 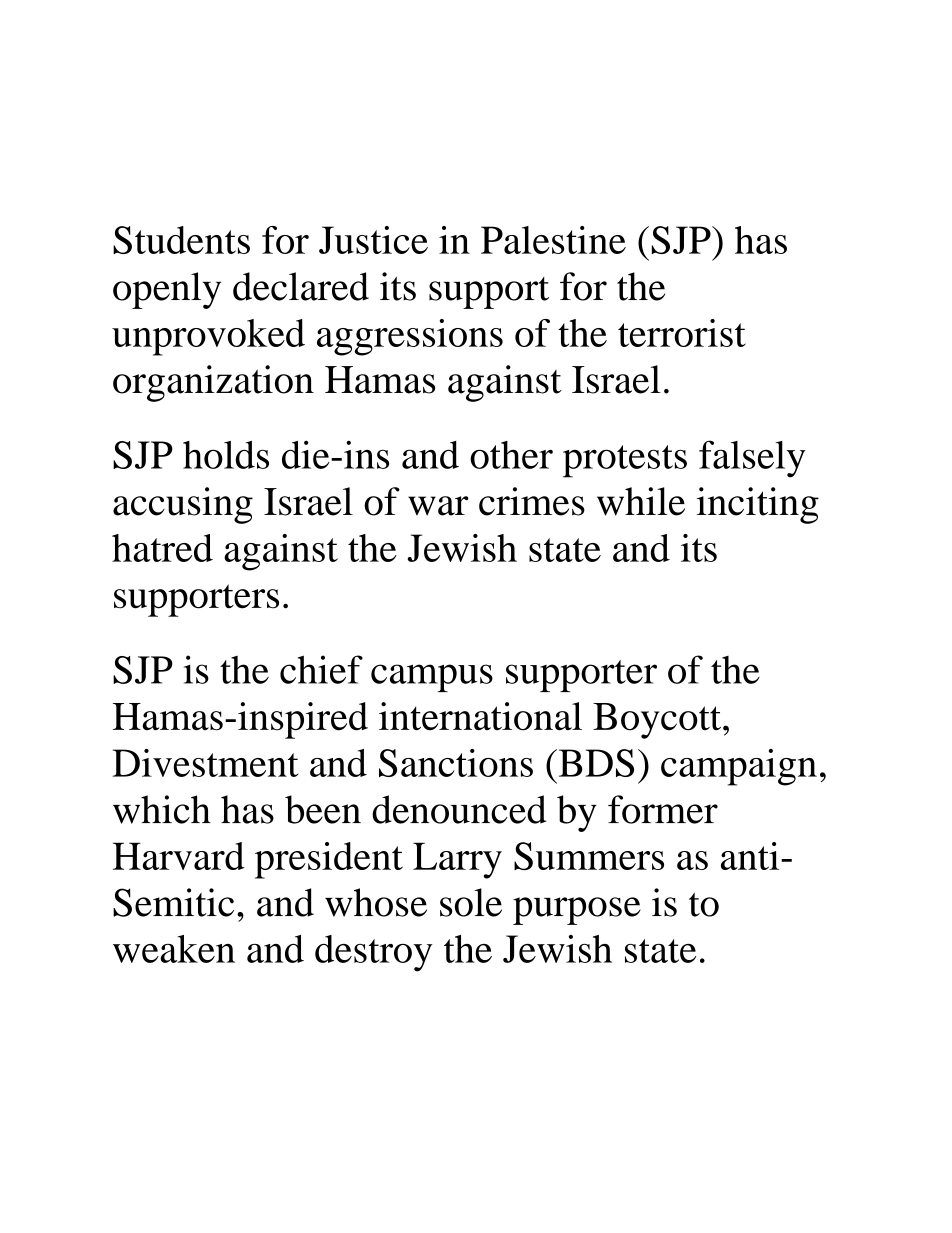 I want to click on while, so click(x=641, y=501).
